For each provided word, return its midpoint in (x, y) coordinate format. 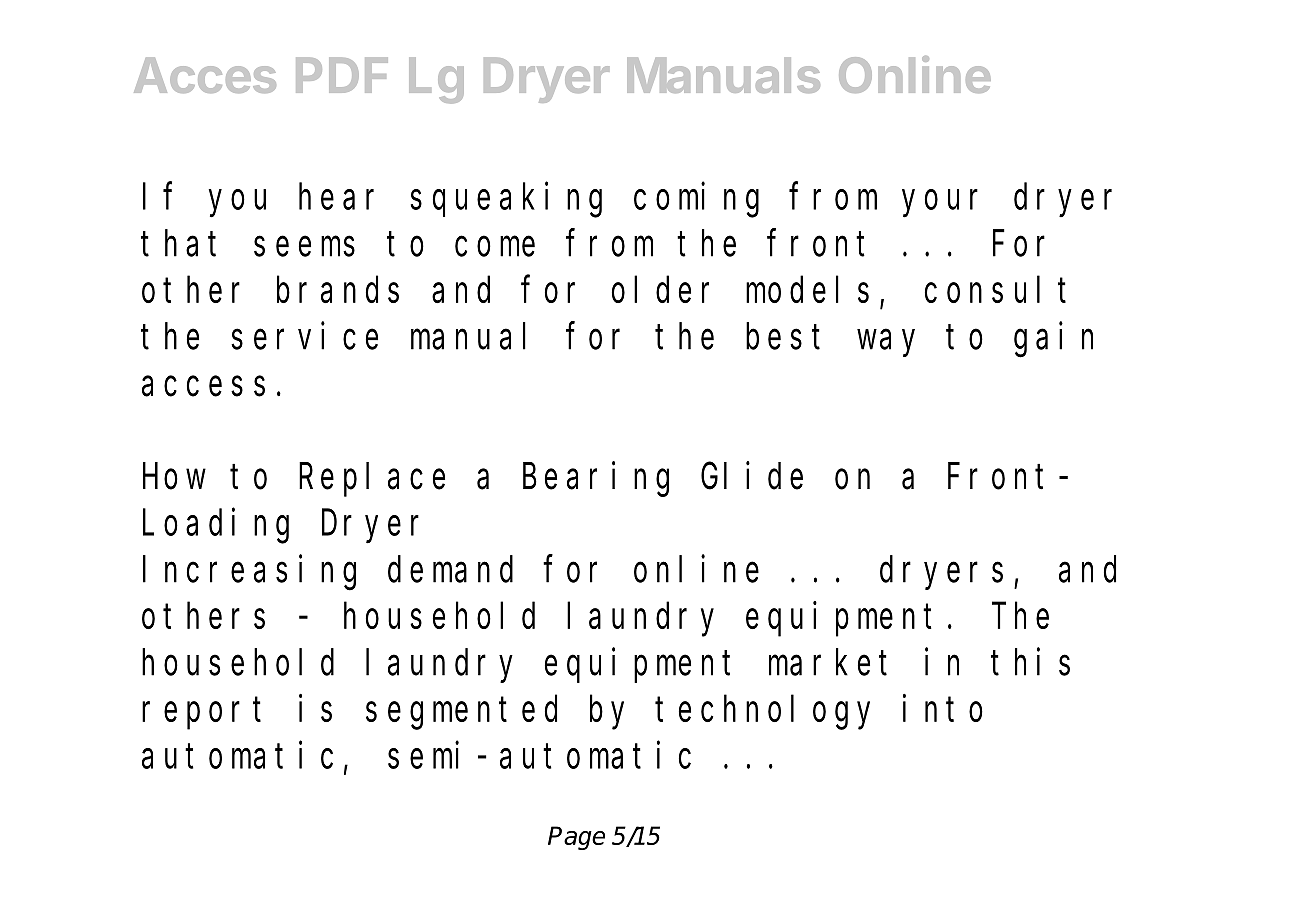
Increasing (249, 572)
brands (338, 290)
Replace (372, 480)
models (807, 290)
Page (576, 838)
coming (696, 200)
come (495, 247)
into (943, 708)
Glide (752, 476)
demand (450, 569)
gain (1053, 340)
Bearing (596, 479)
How (174, 478)
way (886, 343)
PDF (342, 75)
